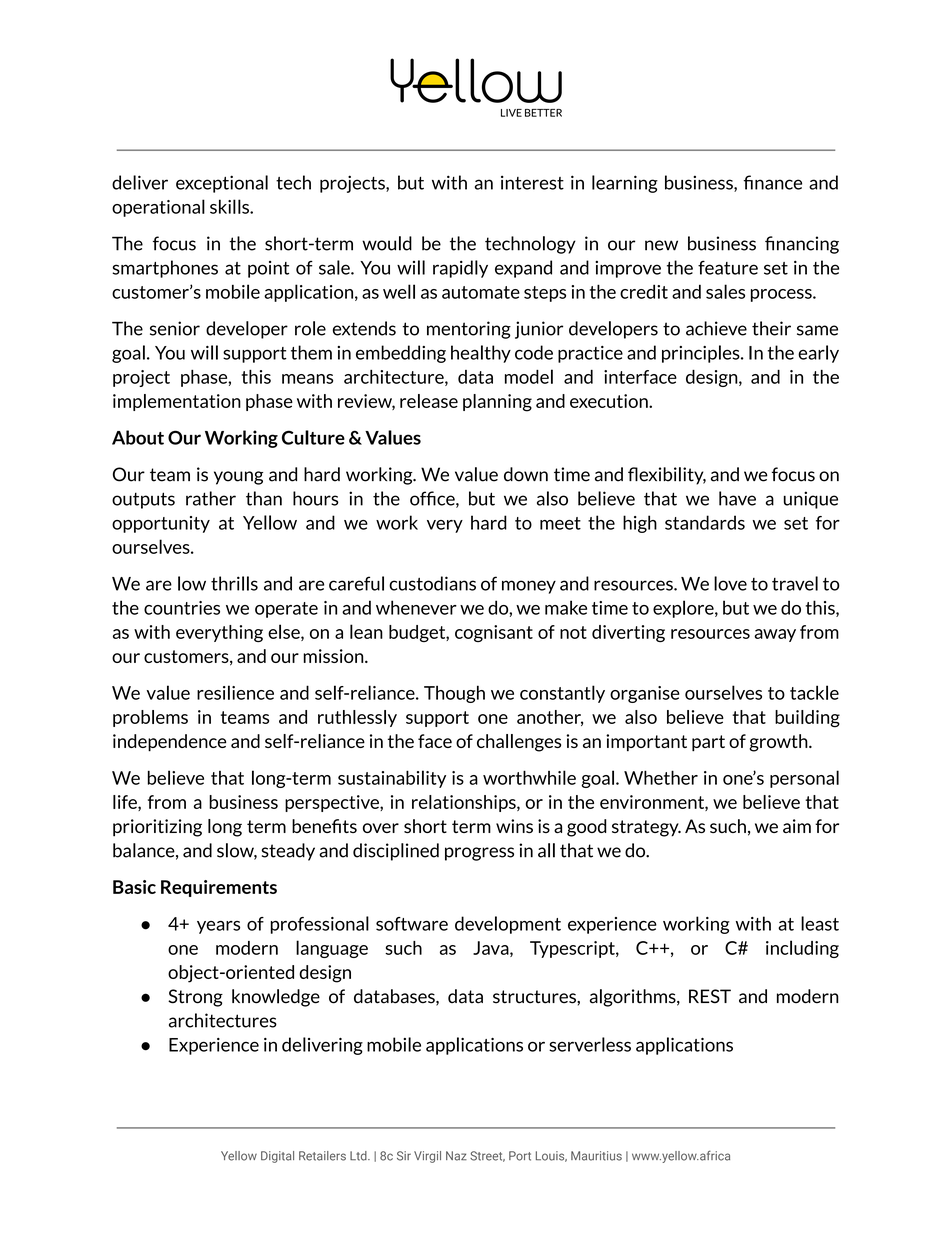 The height and width of the image is (1233, 952). What do you see at coordinates (596, 1156) in the image?
I see `Mauritius` at bounding box center [596, 1156].
